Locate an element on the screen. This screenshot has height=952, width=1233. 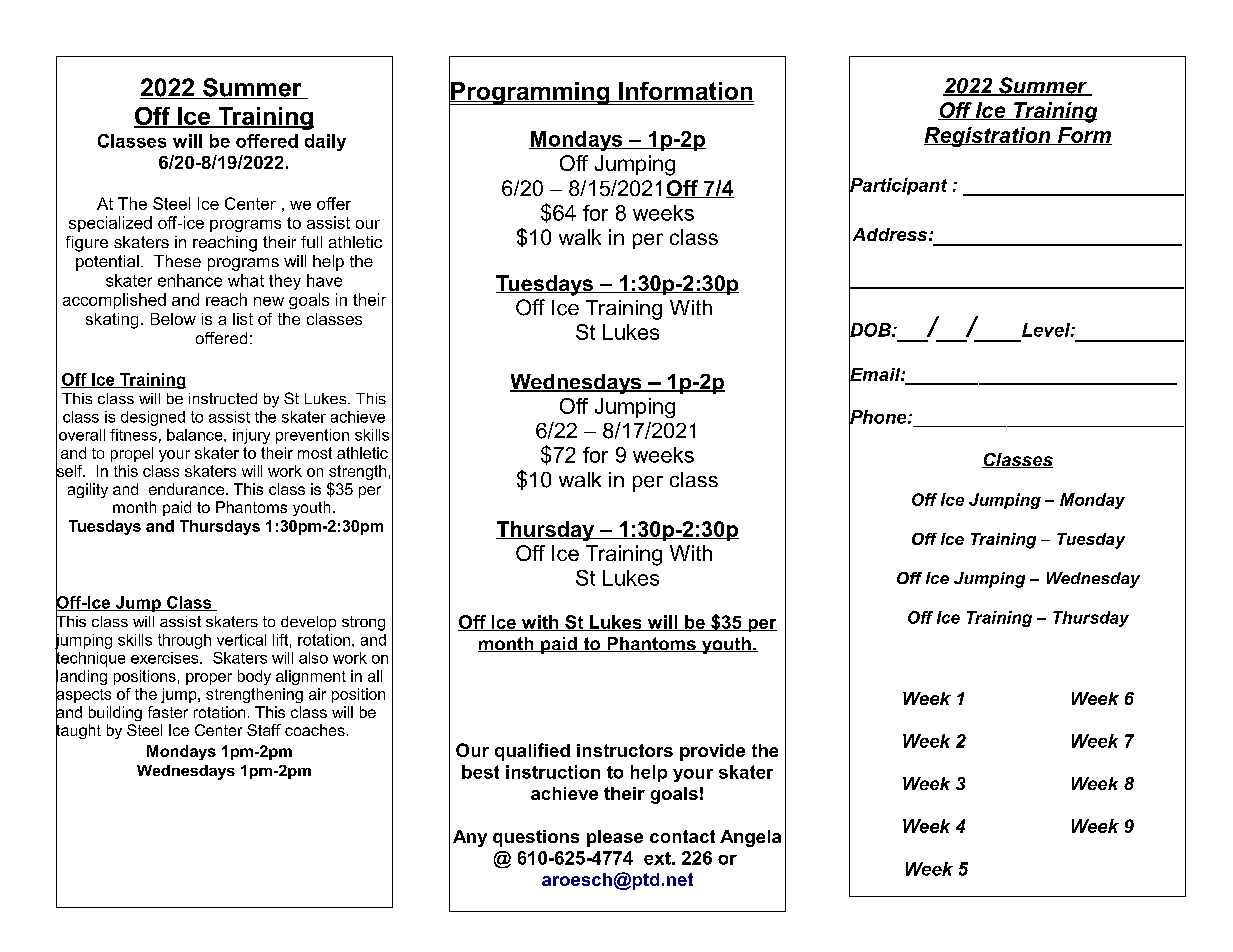
Participant is located at coordinates (898, 187).
